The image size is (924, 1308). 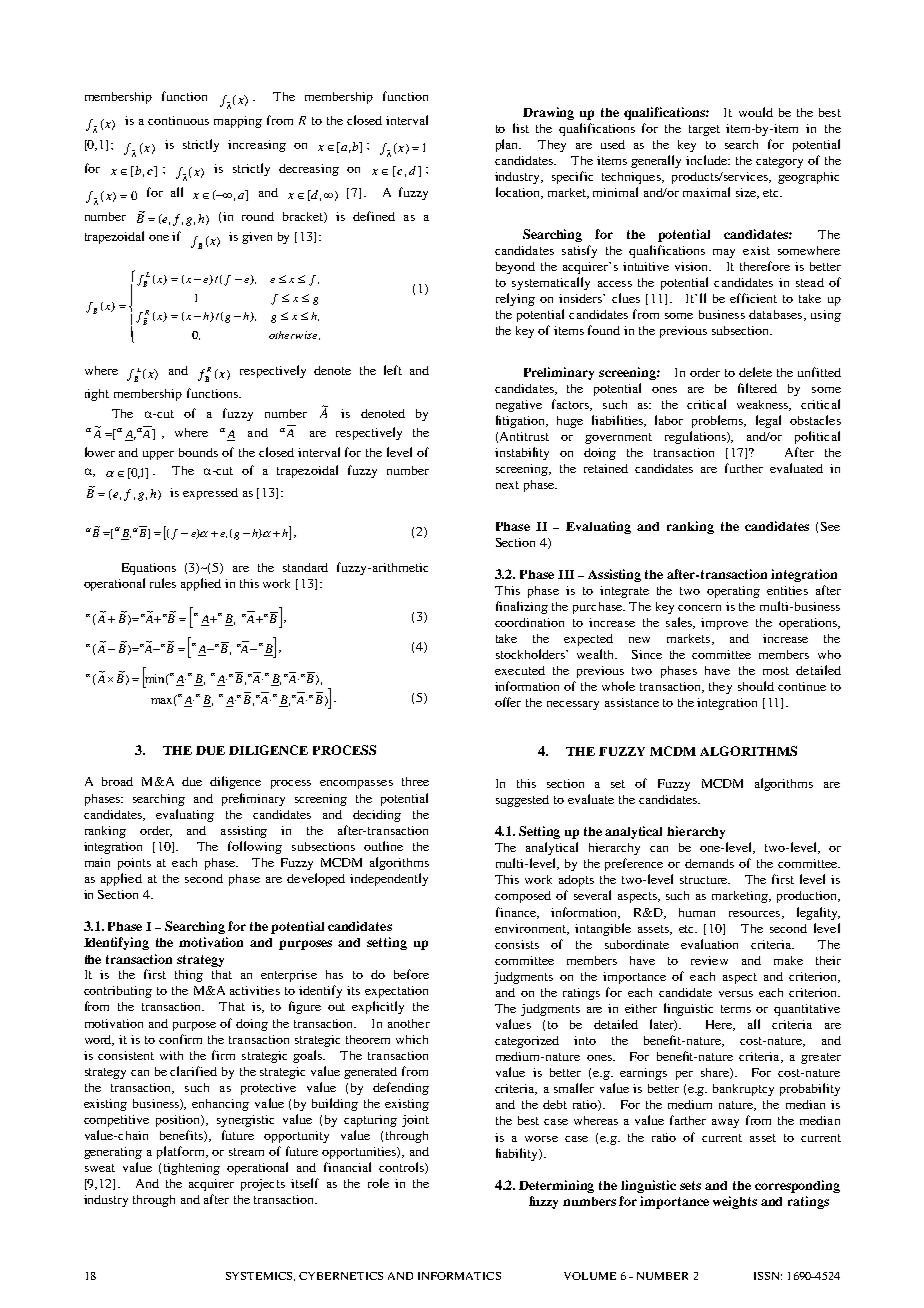 What do you see at coordinates (508, 145) in the image?
I see `plan` at bounding box center [508, 145].
